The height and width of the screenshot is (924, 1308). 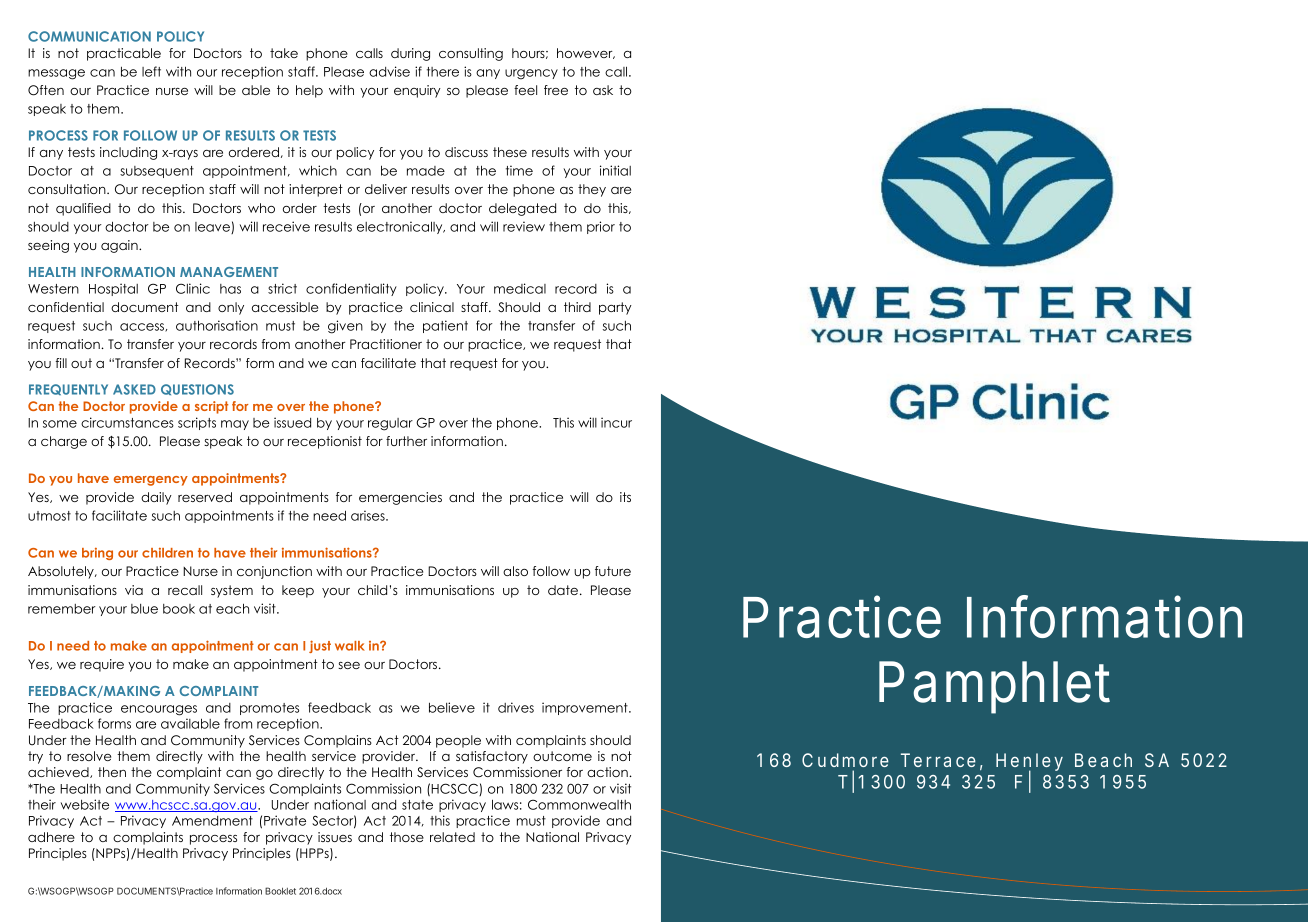 I want to click on left, so click(x=151, y=71).
